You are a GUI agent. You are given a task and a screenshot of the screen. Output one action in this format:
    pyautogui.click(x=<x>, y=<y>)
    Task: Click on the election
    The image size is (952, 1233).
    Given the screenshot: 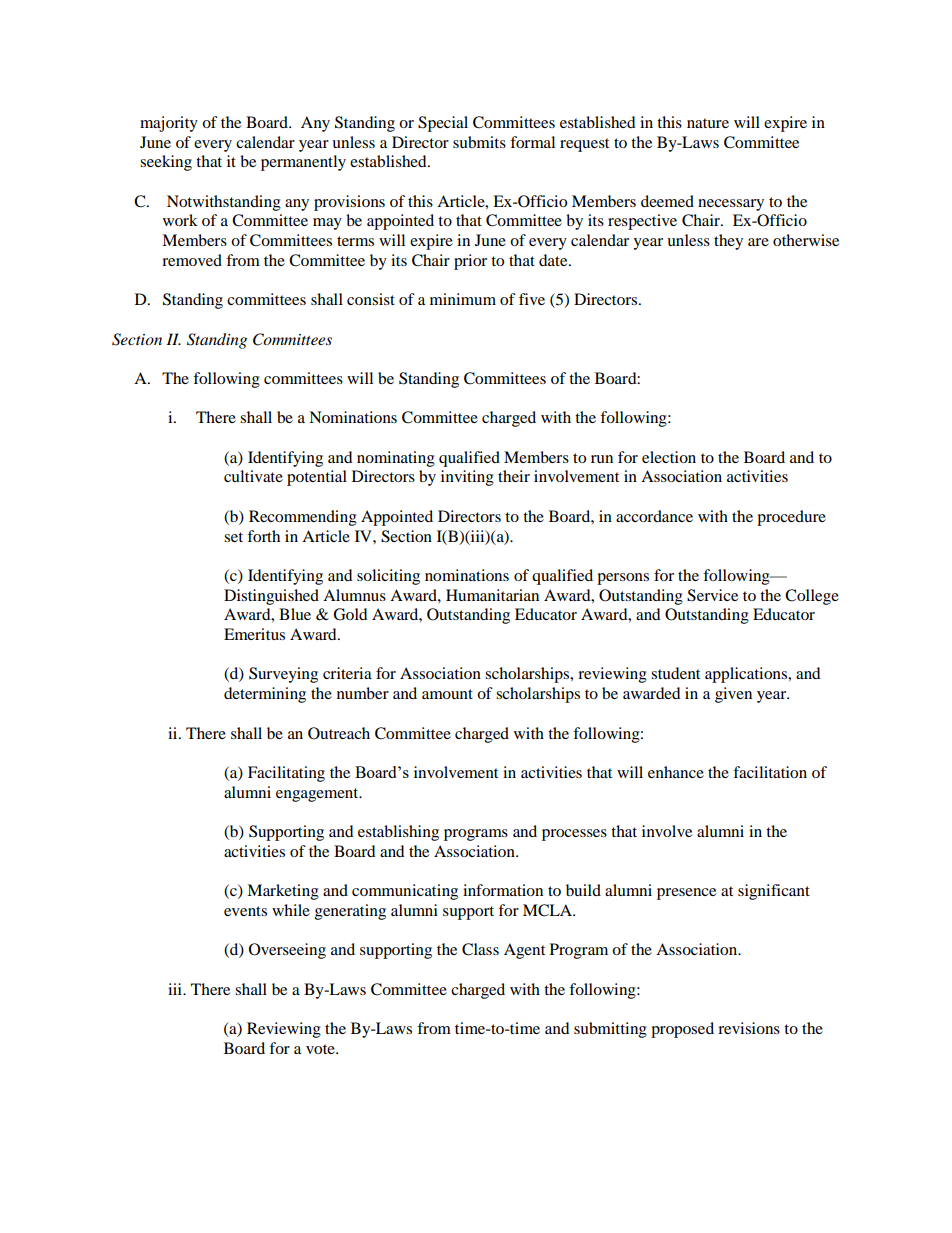 What is the action you would take?
    pyautogui.click(x=669, y=457)
